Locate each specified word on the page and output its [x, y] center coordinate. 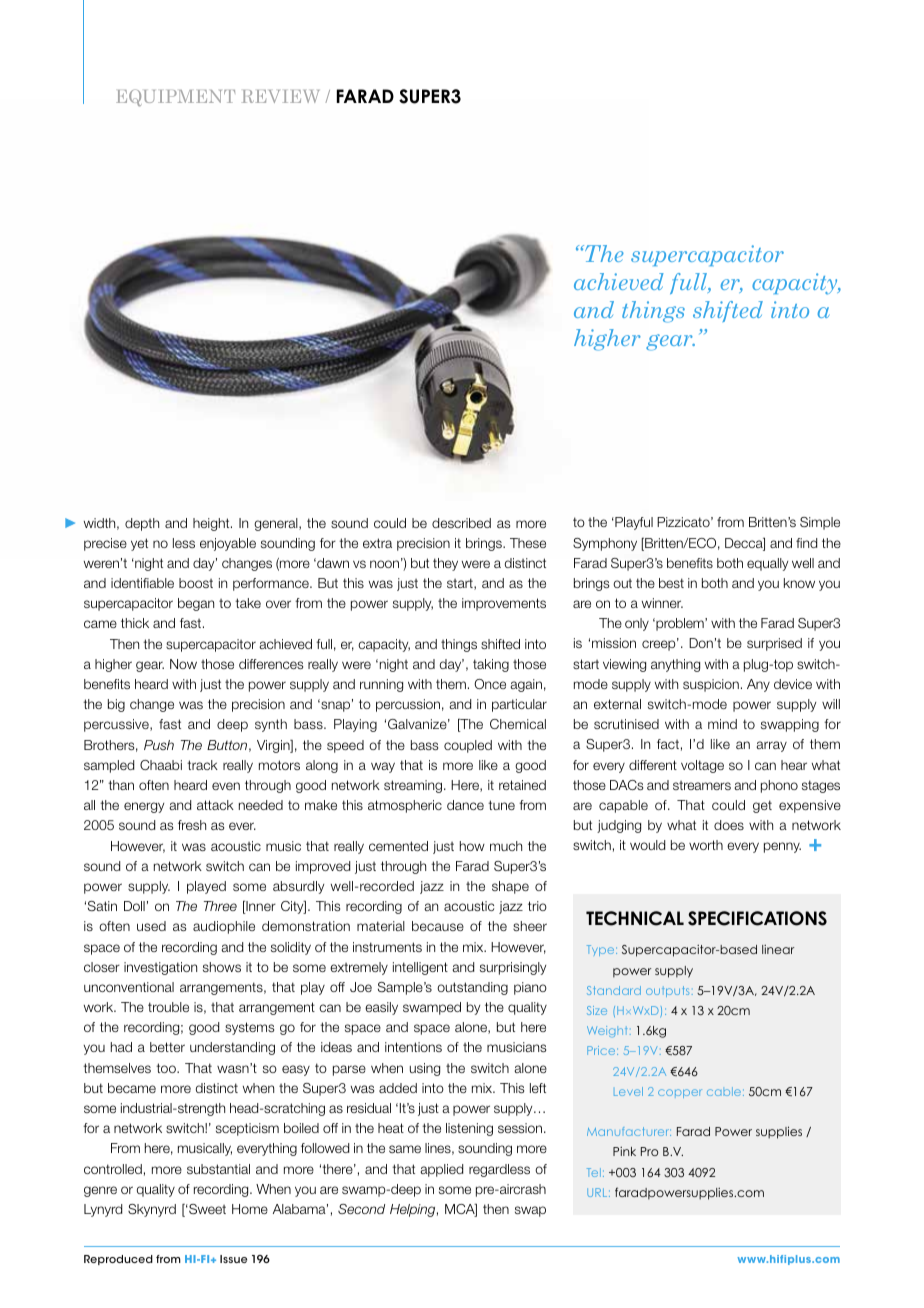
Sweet [206, 1209]
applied [441, 1170]
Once [490, 684]
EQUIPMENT [175, 98]
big [116, 705]
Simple [820, 523]
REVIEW [281, 96]
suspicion [711, 685]
